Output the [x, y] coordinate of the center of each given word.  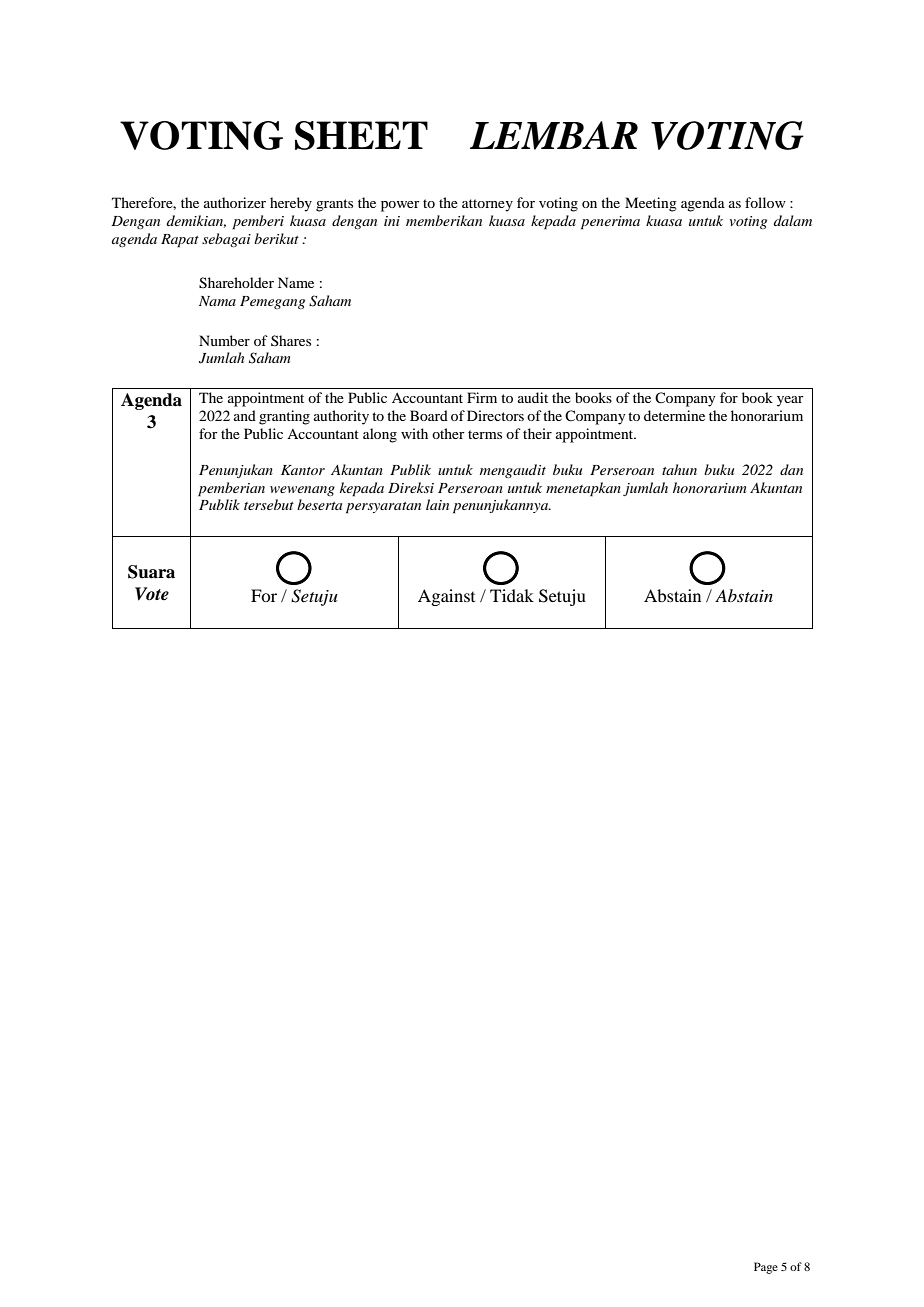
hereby [291, 204]
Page [766, 1268]
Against [446, 597]
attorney [487, 205]
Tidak [512, 595]
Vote [152, 594]
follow [765, 202]
